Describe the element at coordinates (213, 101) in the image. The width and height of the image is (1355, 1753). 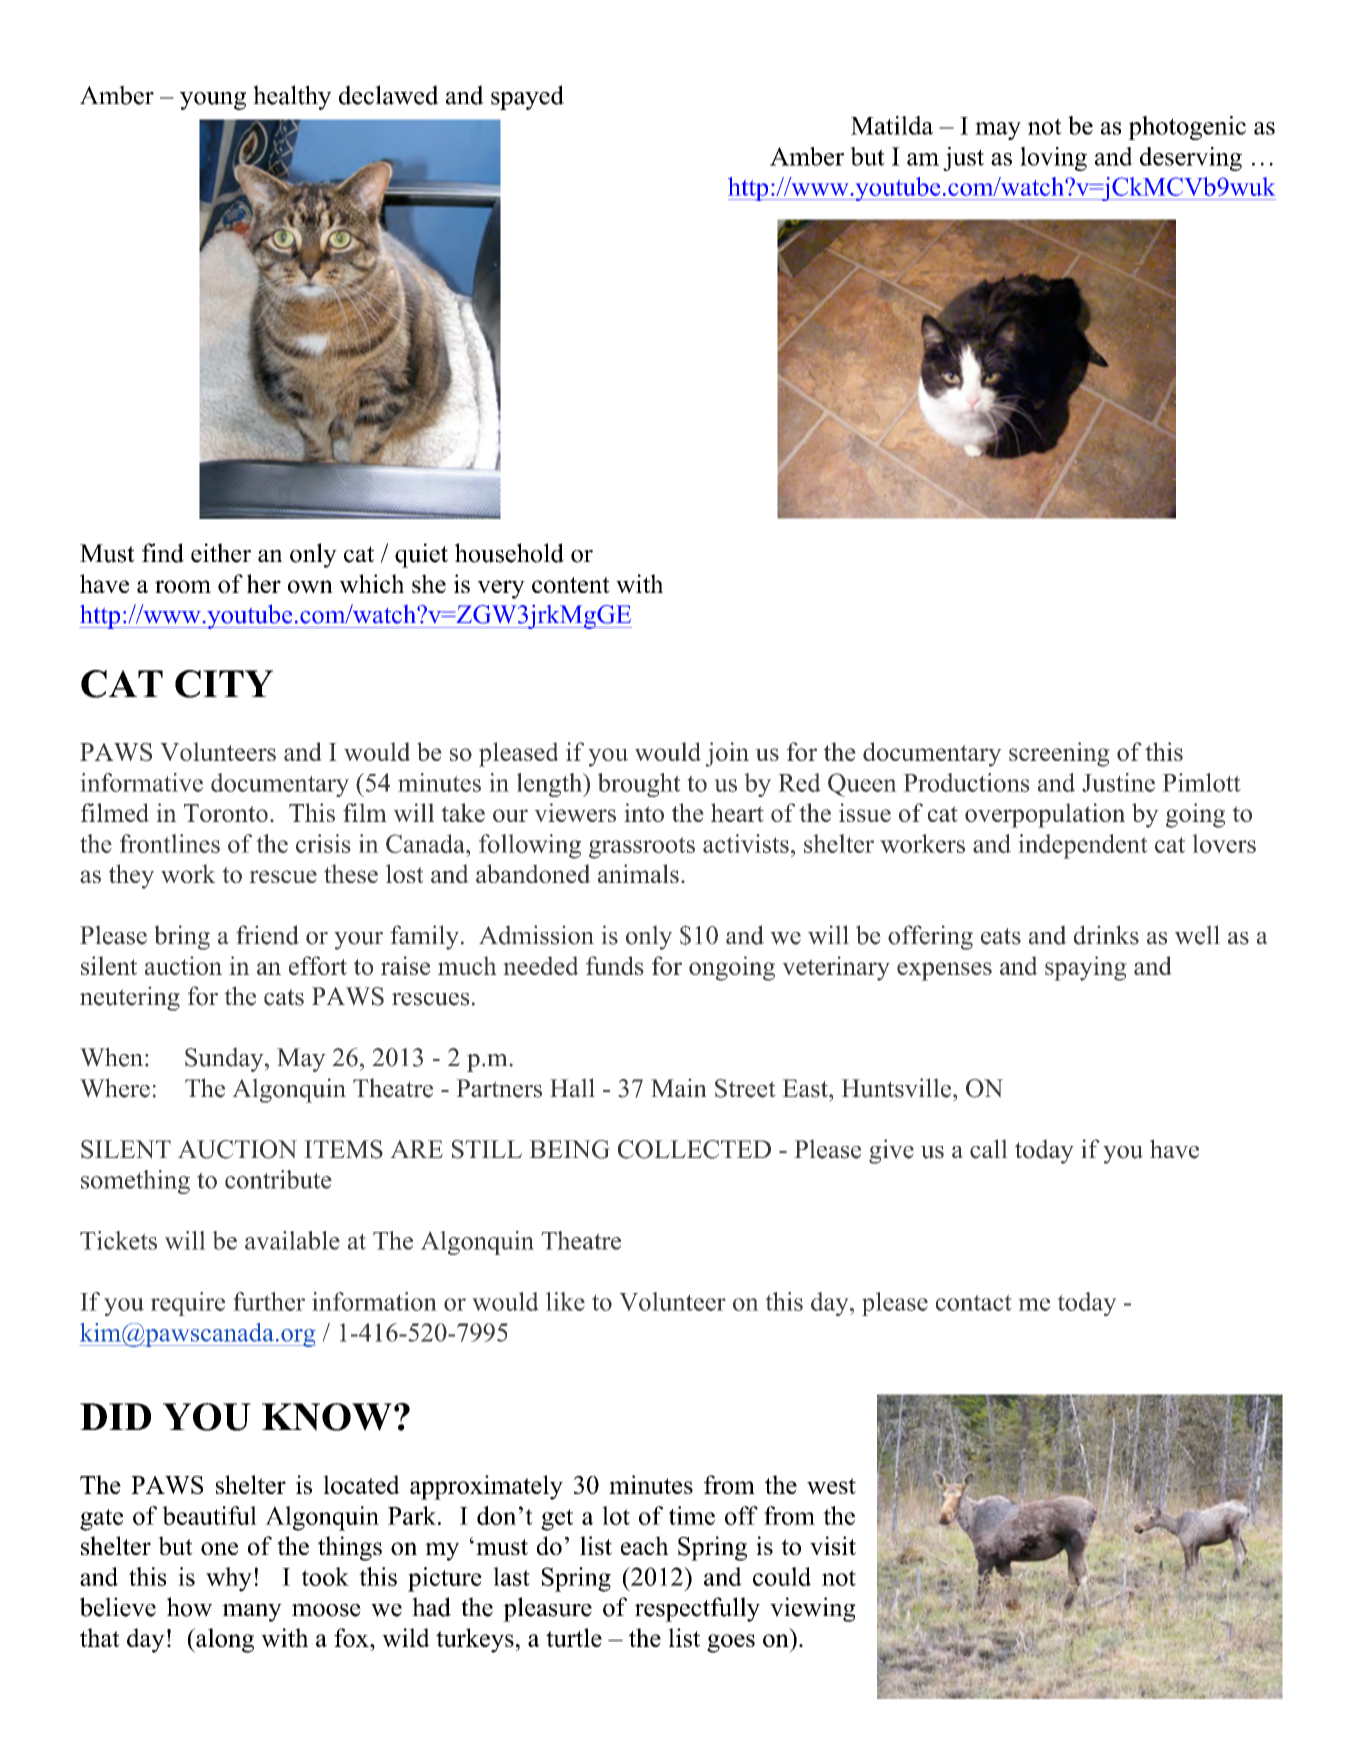
I see `young` at that location.
